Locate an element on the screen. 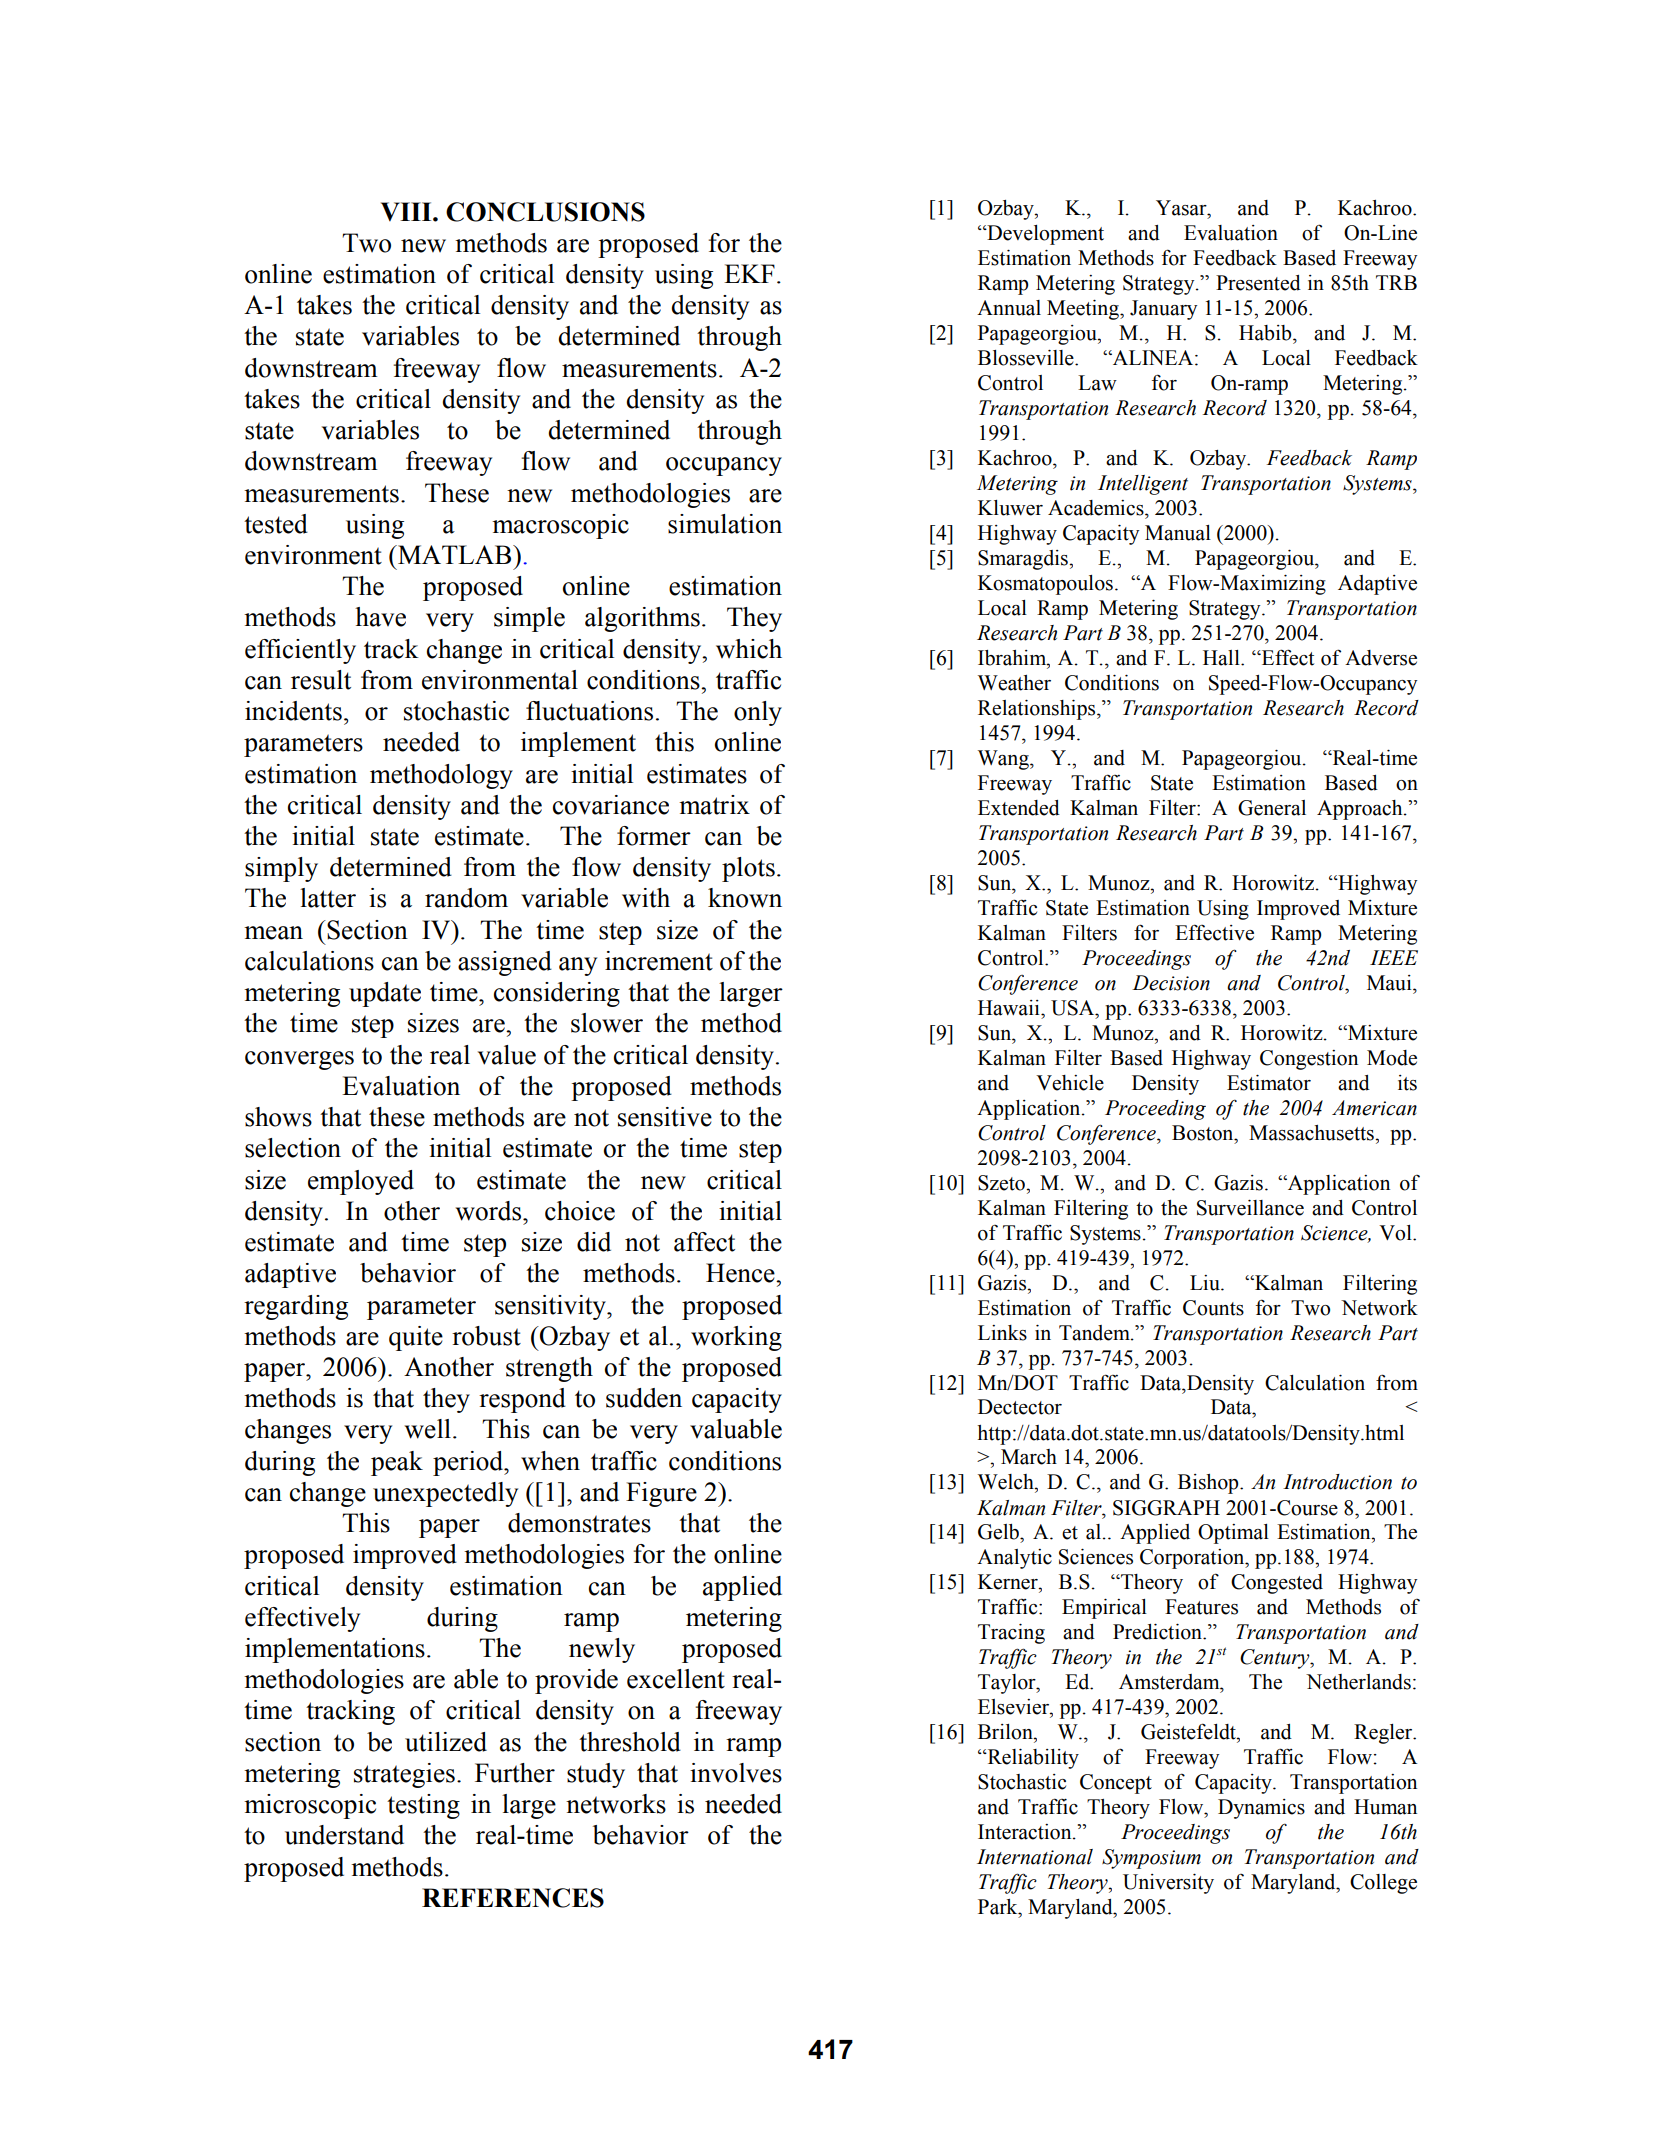 The width and height of the screenshot is (1662, 2151). VIII is located at coordinates (407, 211).
